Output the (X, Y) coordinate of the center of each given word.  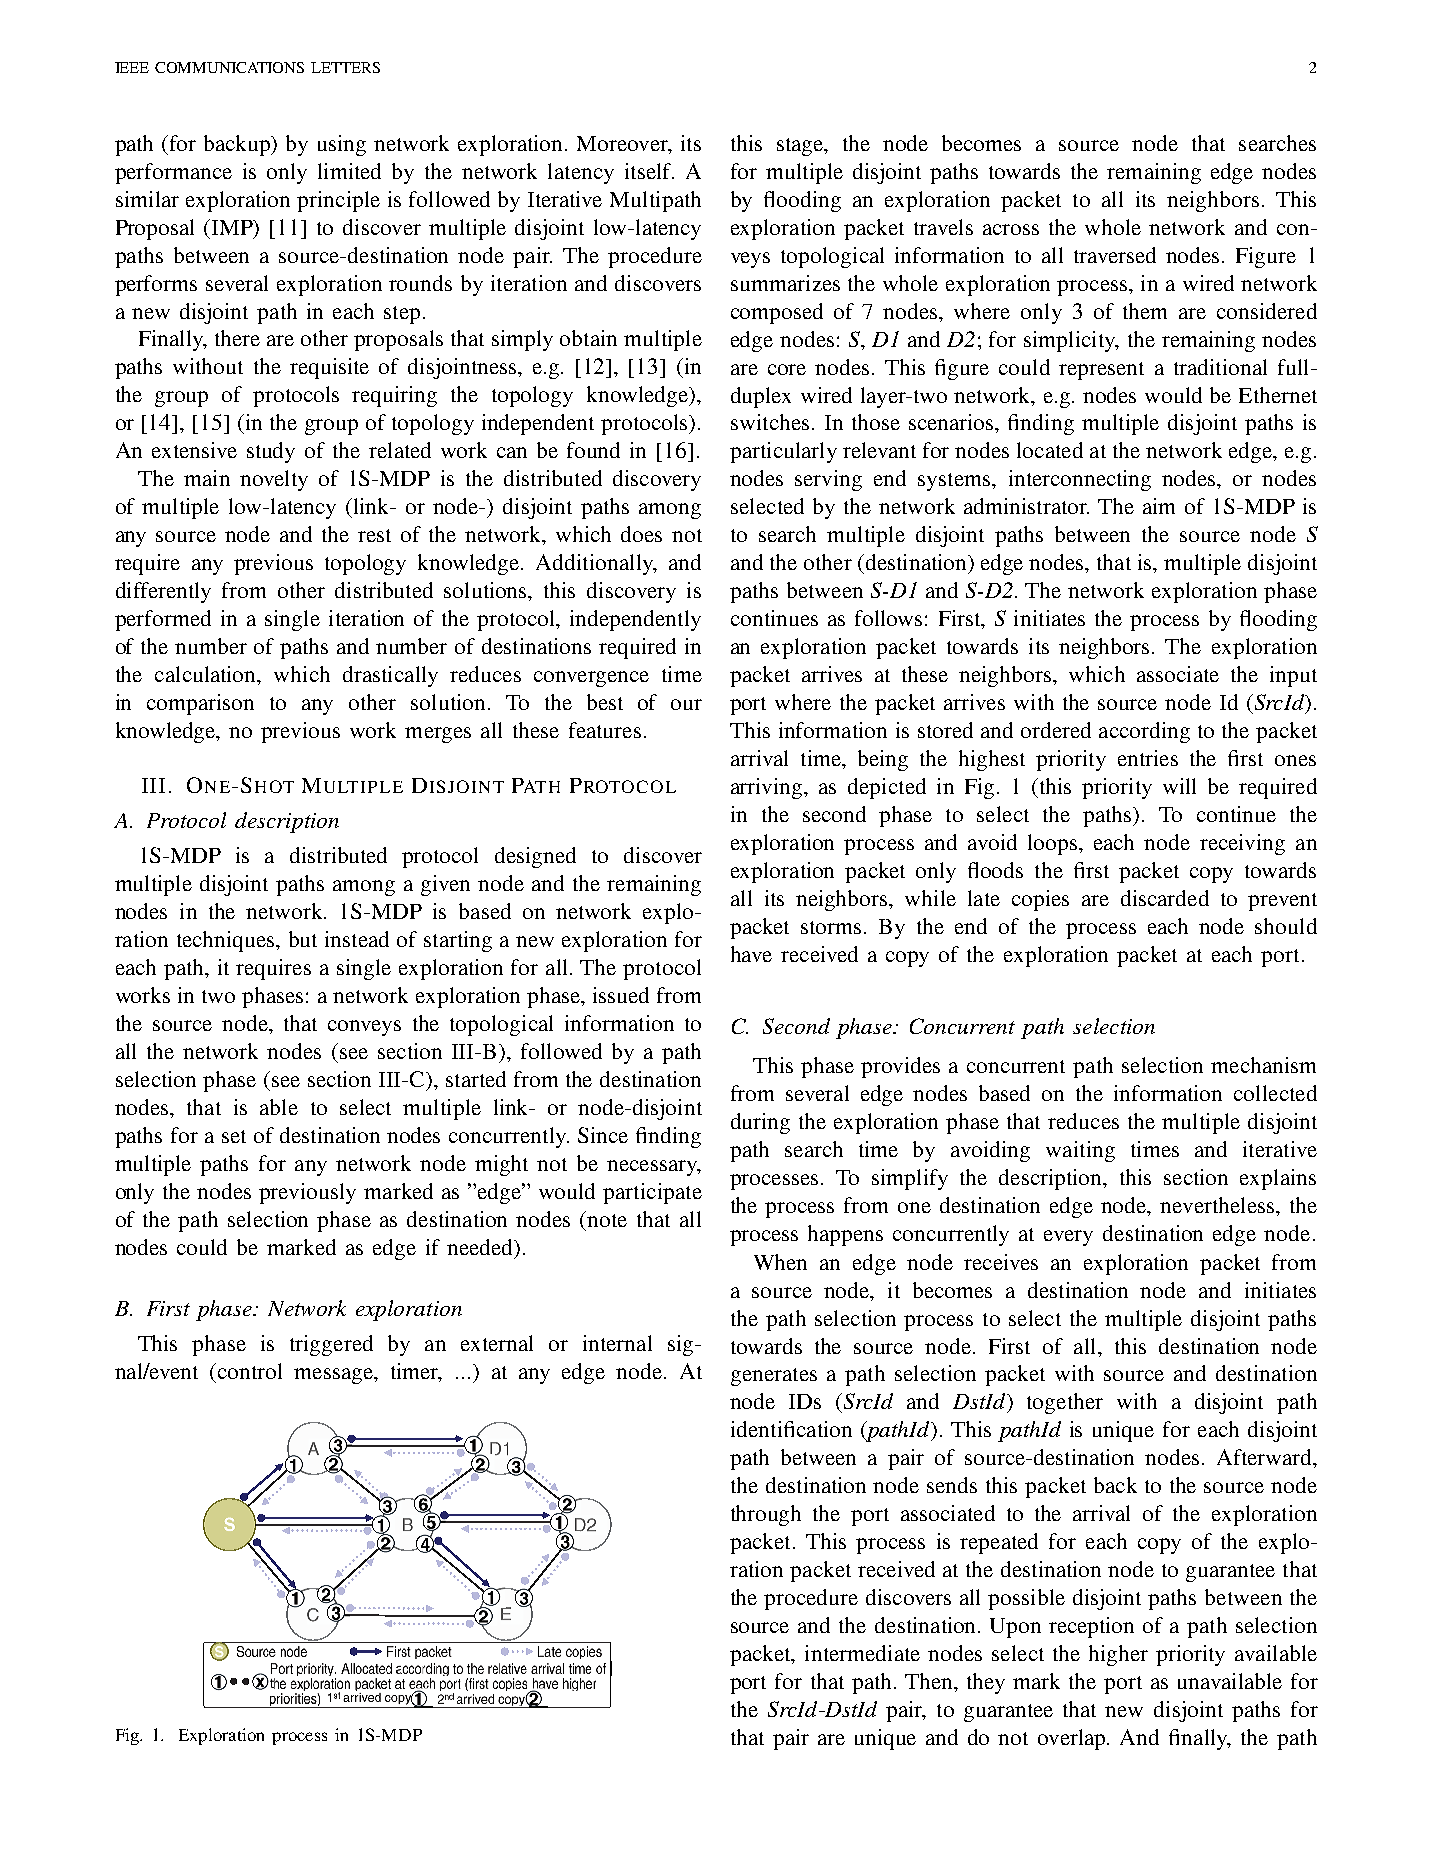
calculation (207, 674)
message (334, 1376)
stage (801, 147)
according (1144, 732)
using (342, 145)
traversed (1115, 255)
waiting (1080, 1151)
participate (652, 1193)
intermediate (862, 1653)
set (234, 1136)
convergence (591, 679)
